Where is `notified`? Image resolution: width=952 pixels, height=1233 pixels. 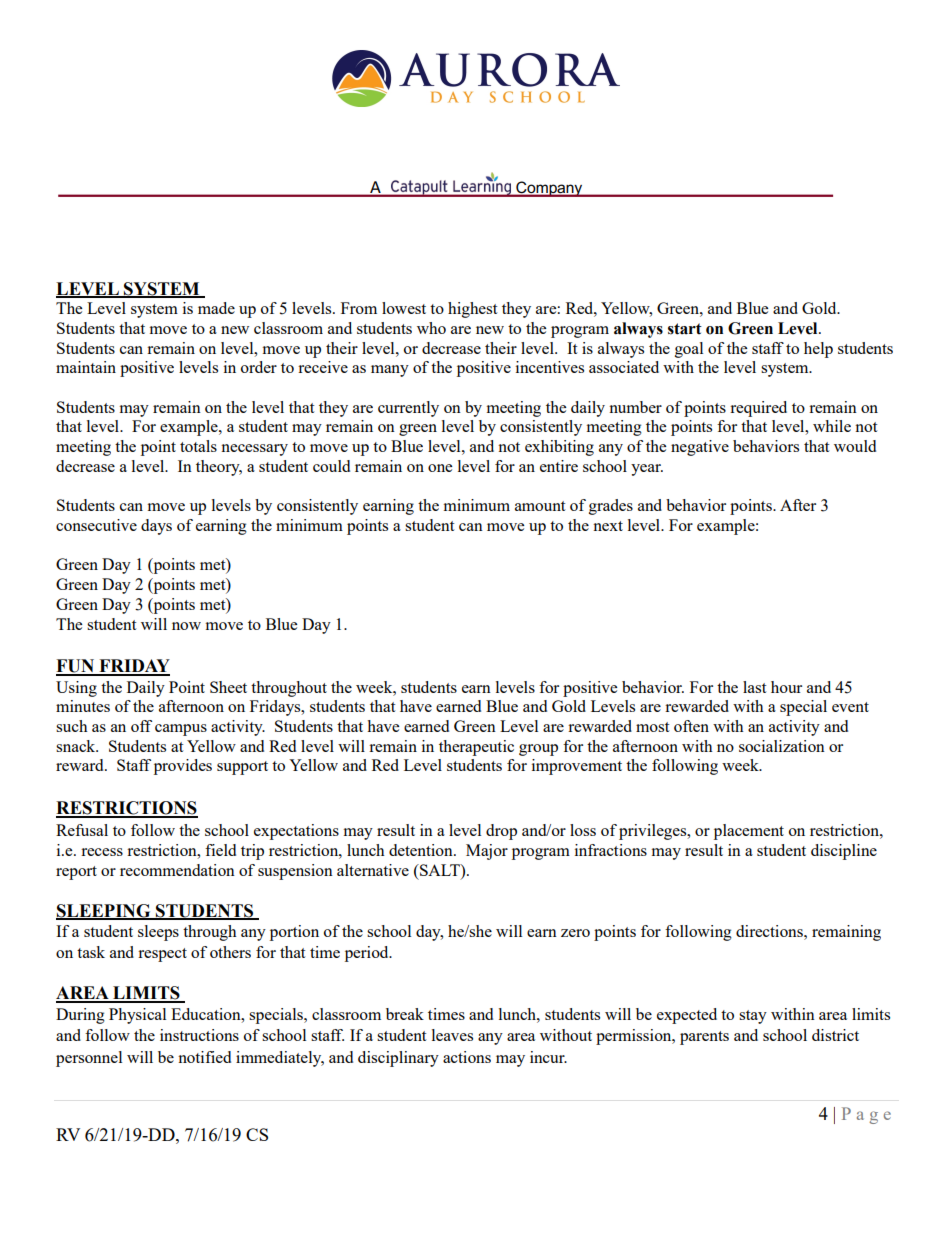 notified is located at coordinates (204, 1057).
